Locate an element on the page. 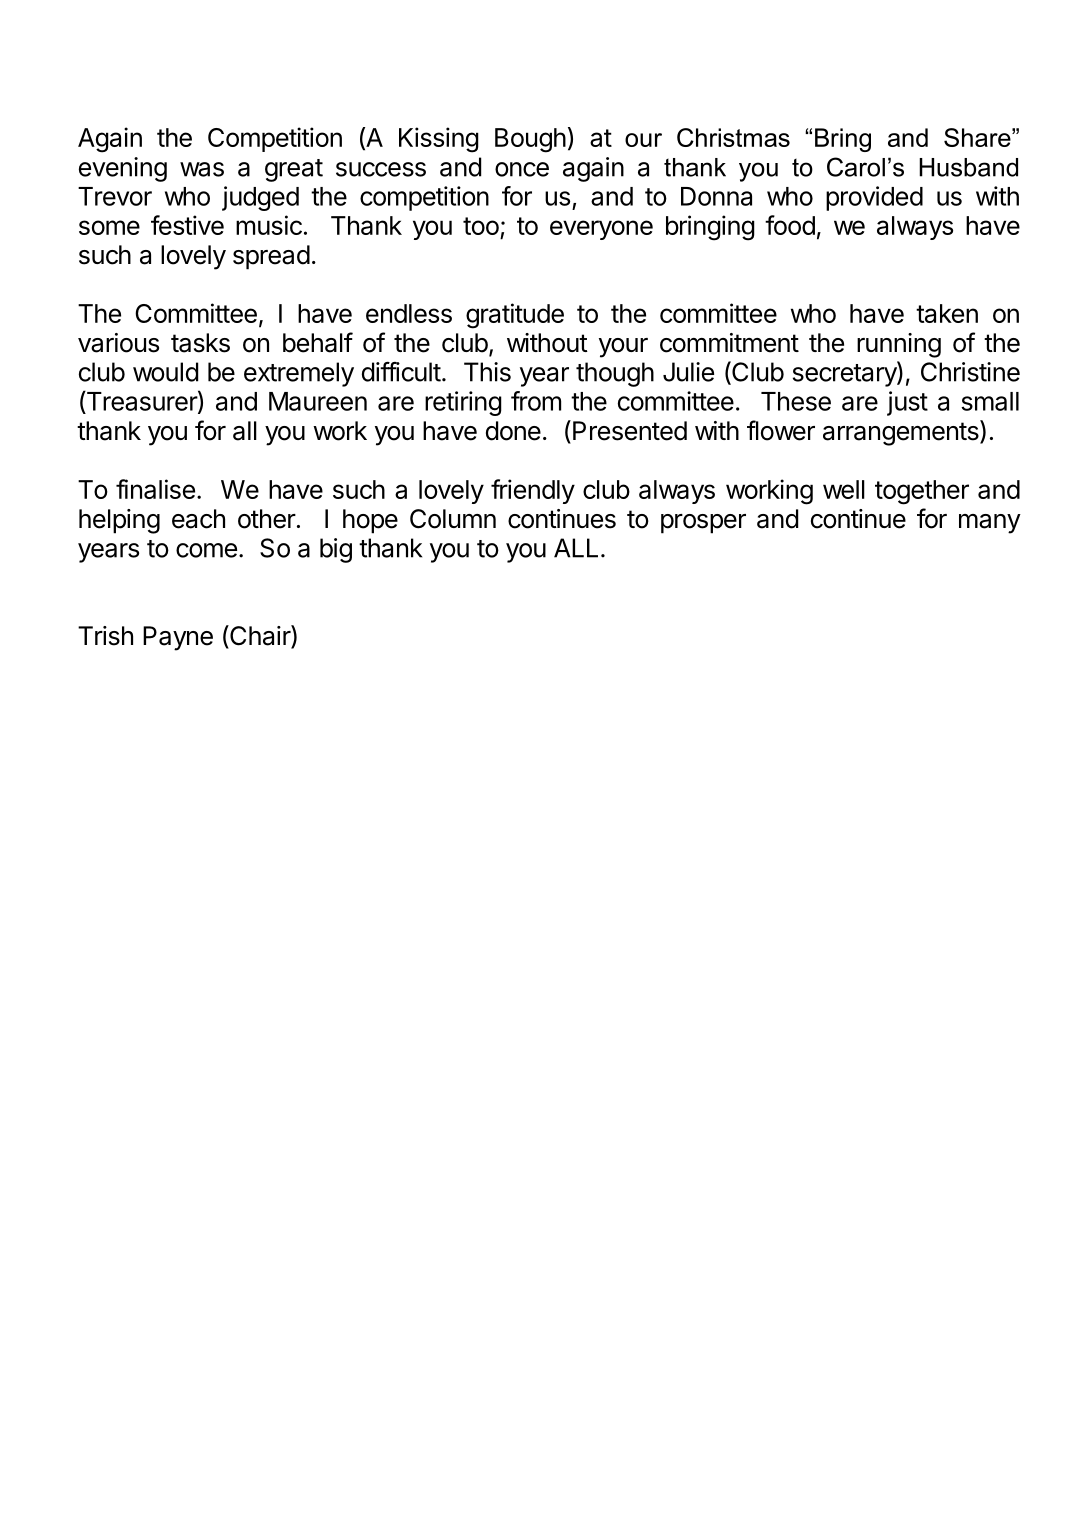 Image resolution: width=1084 pixels, height=1533 pixels. Chair is located at coordinates (260, 636).
